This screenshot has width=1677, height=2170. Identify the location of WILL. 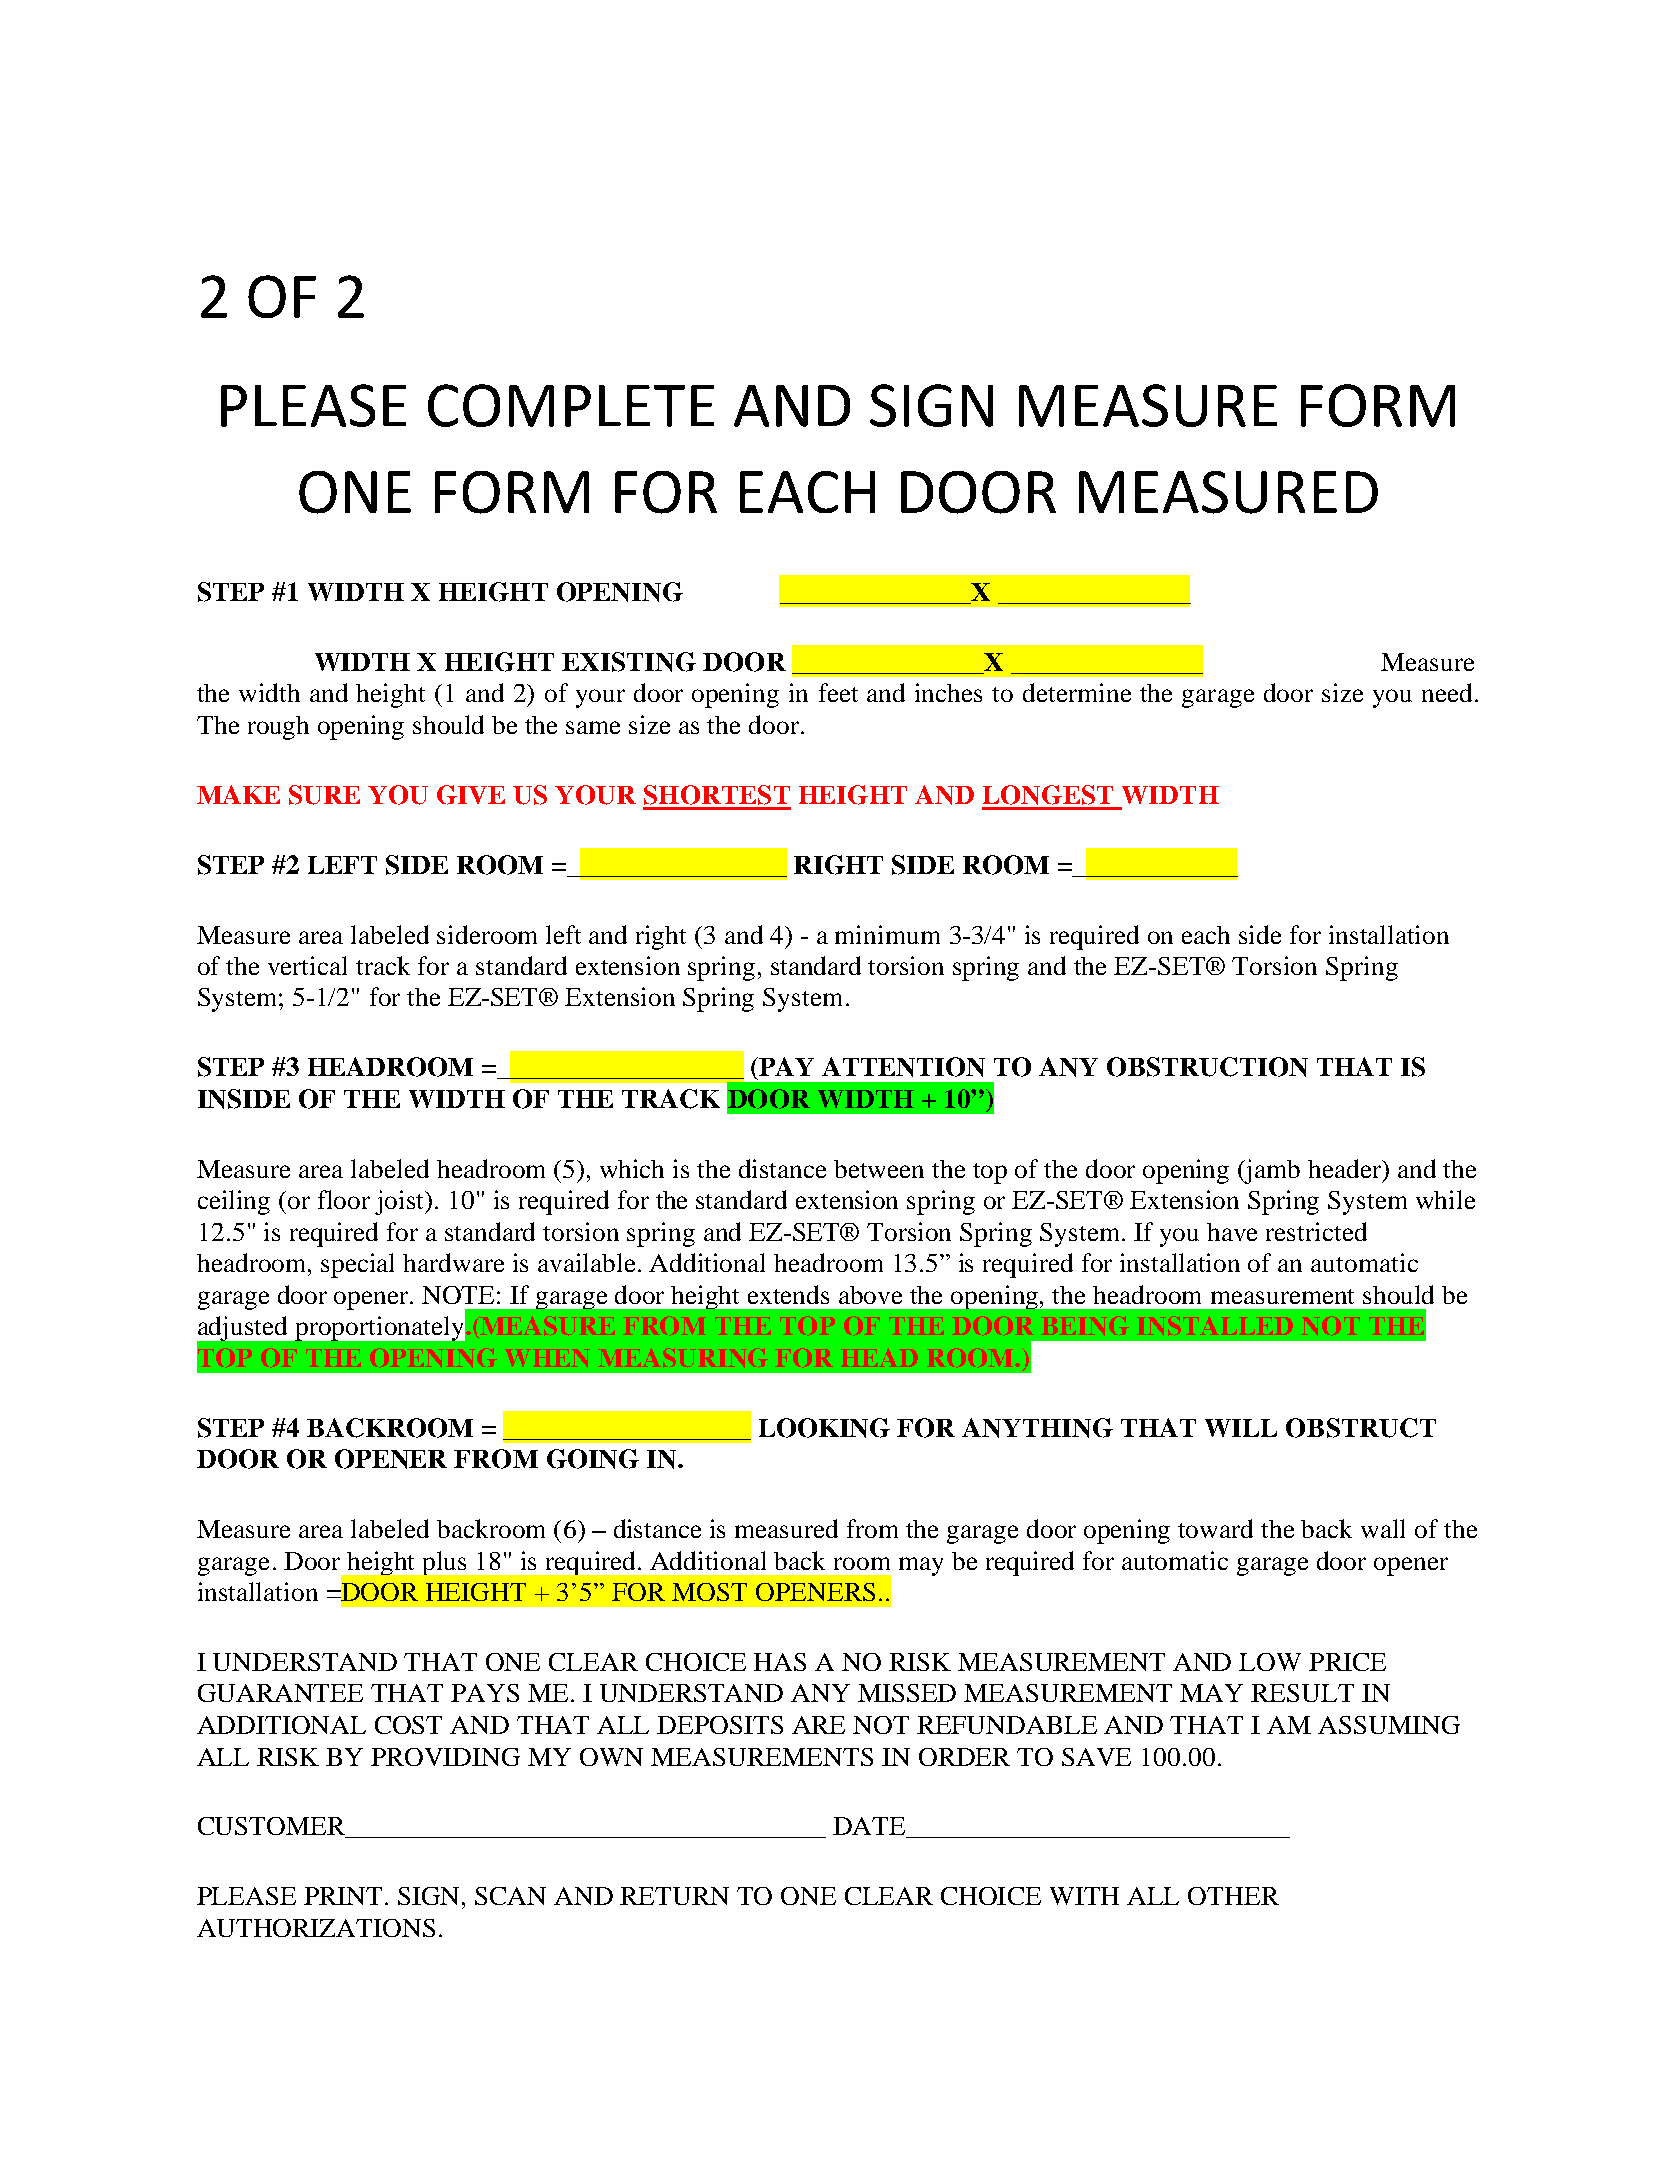
(1241, 1428).
